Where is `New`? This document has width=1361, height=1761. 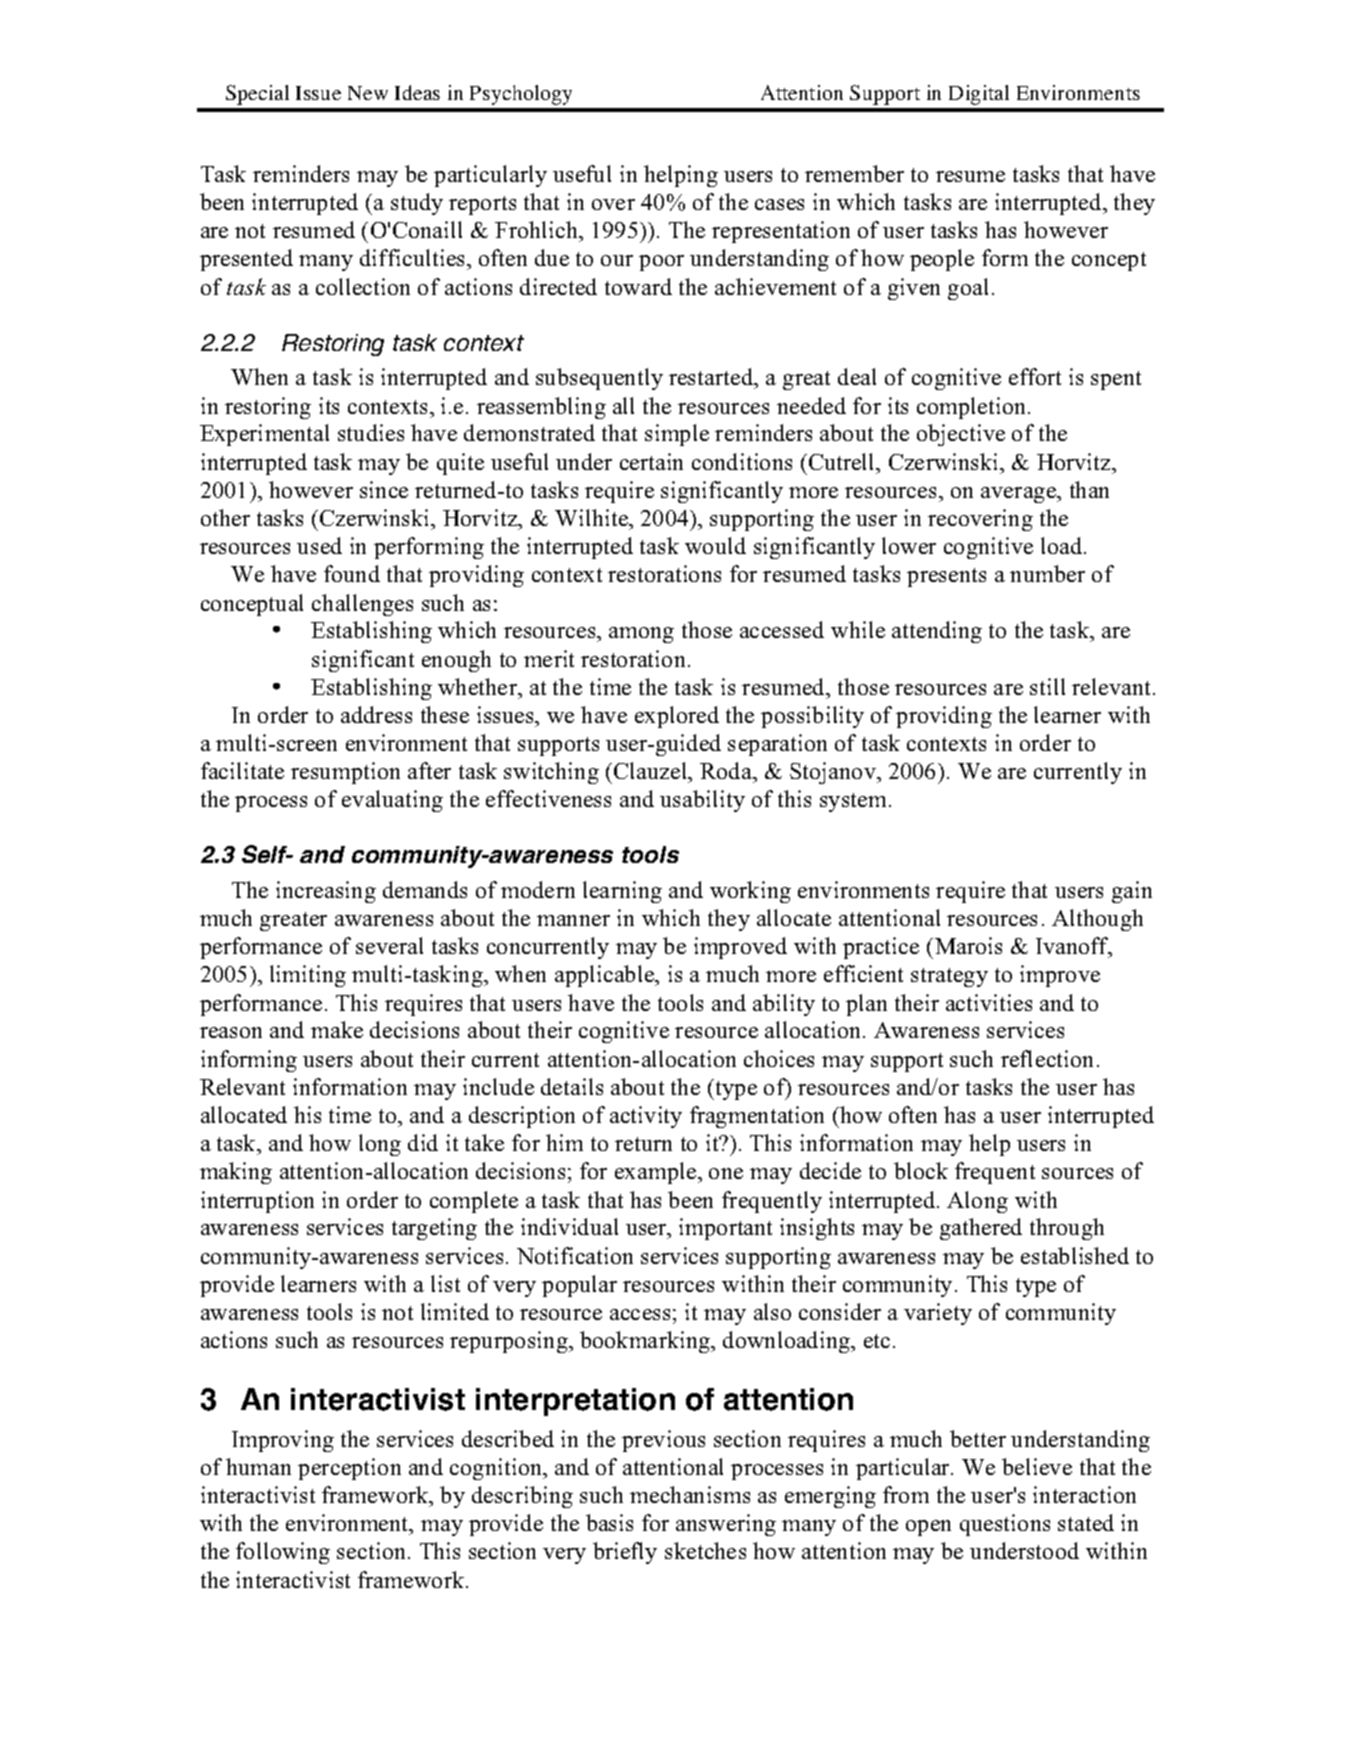 New is located at coordinates (368, 93).
